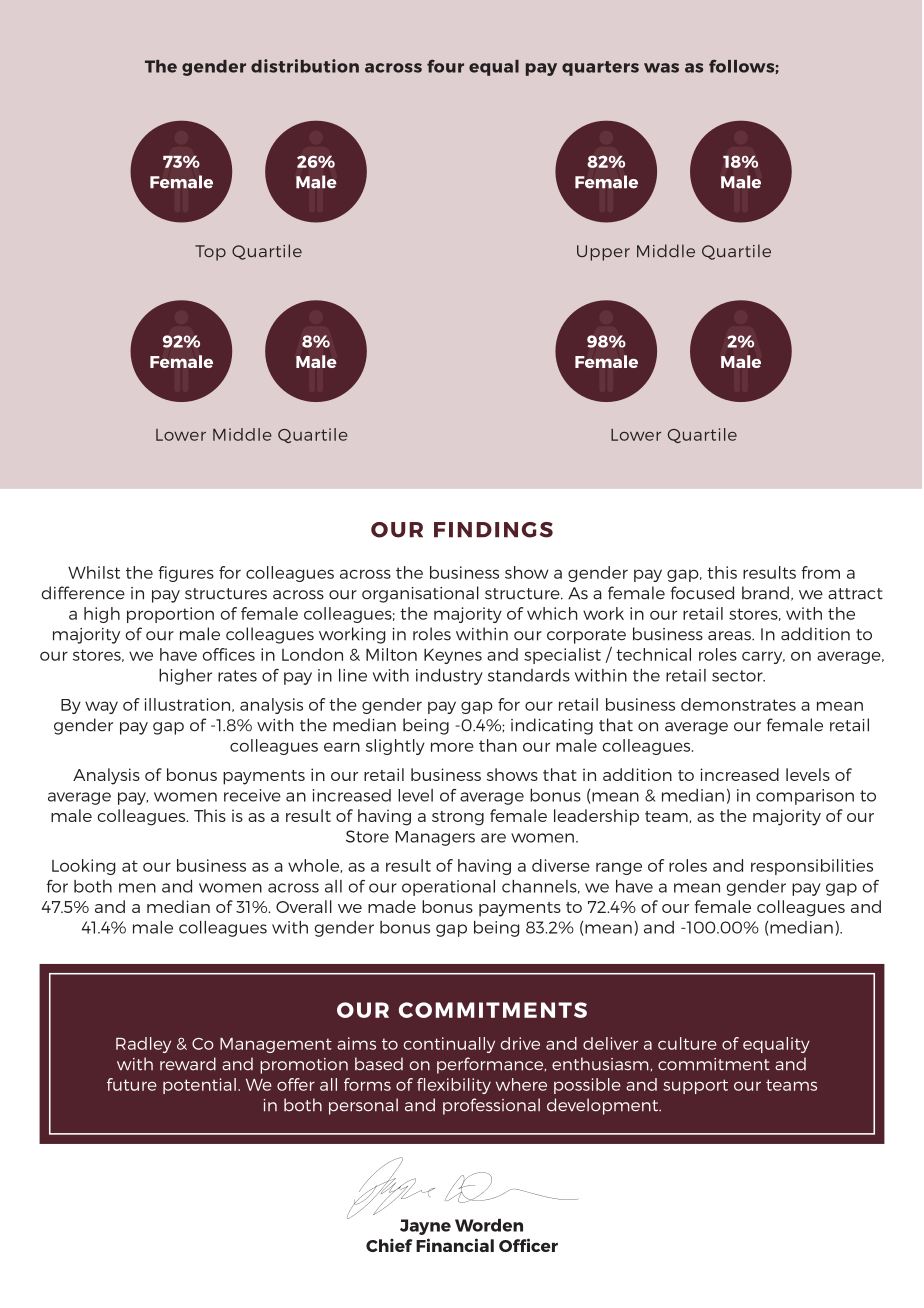  What do you see at coordinates (445, 66) in the page?
I see `four` at bounding box center [445, 66].
